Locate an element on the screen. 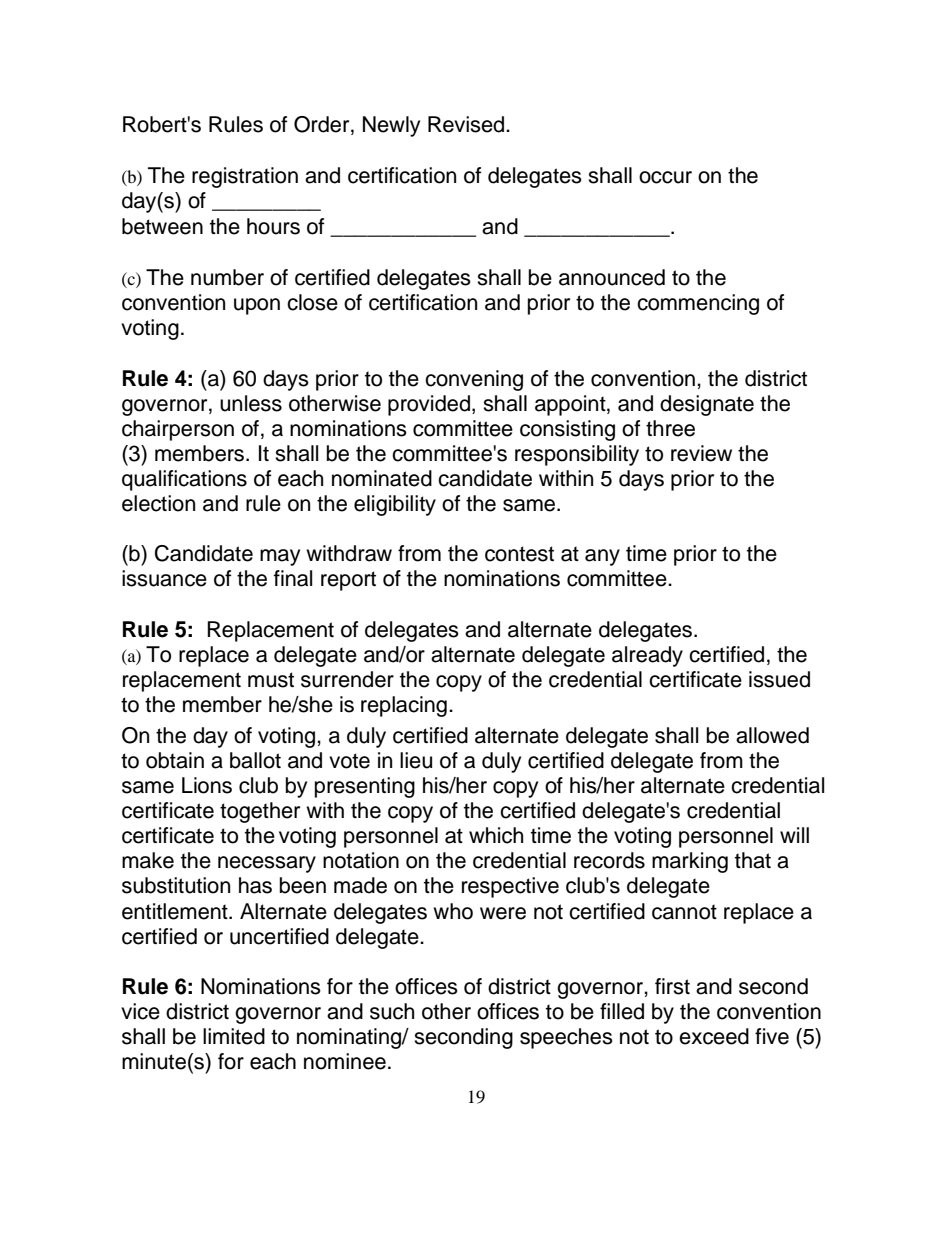 The image size is (952, 1233). registration is located at coordinates (245, 177).
